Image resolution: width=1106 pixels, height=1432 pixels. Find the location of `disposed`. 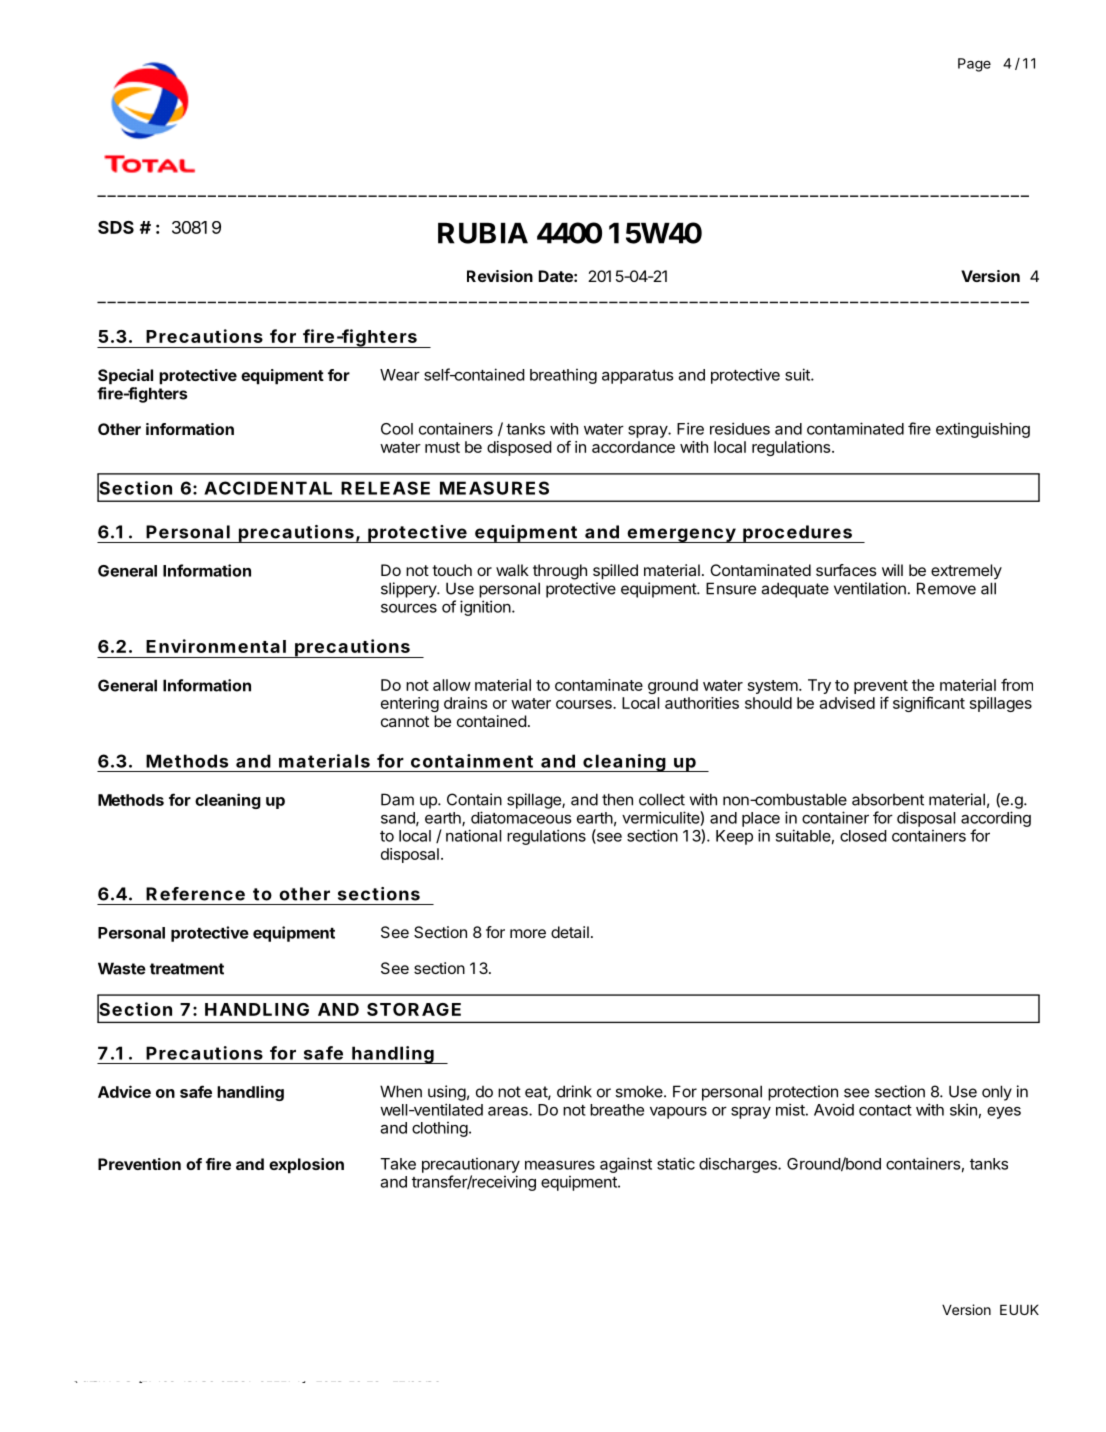

disposed is located at coordinates (519, 448).
